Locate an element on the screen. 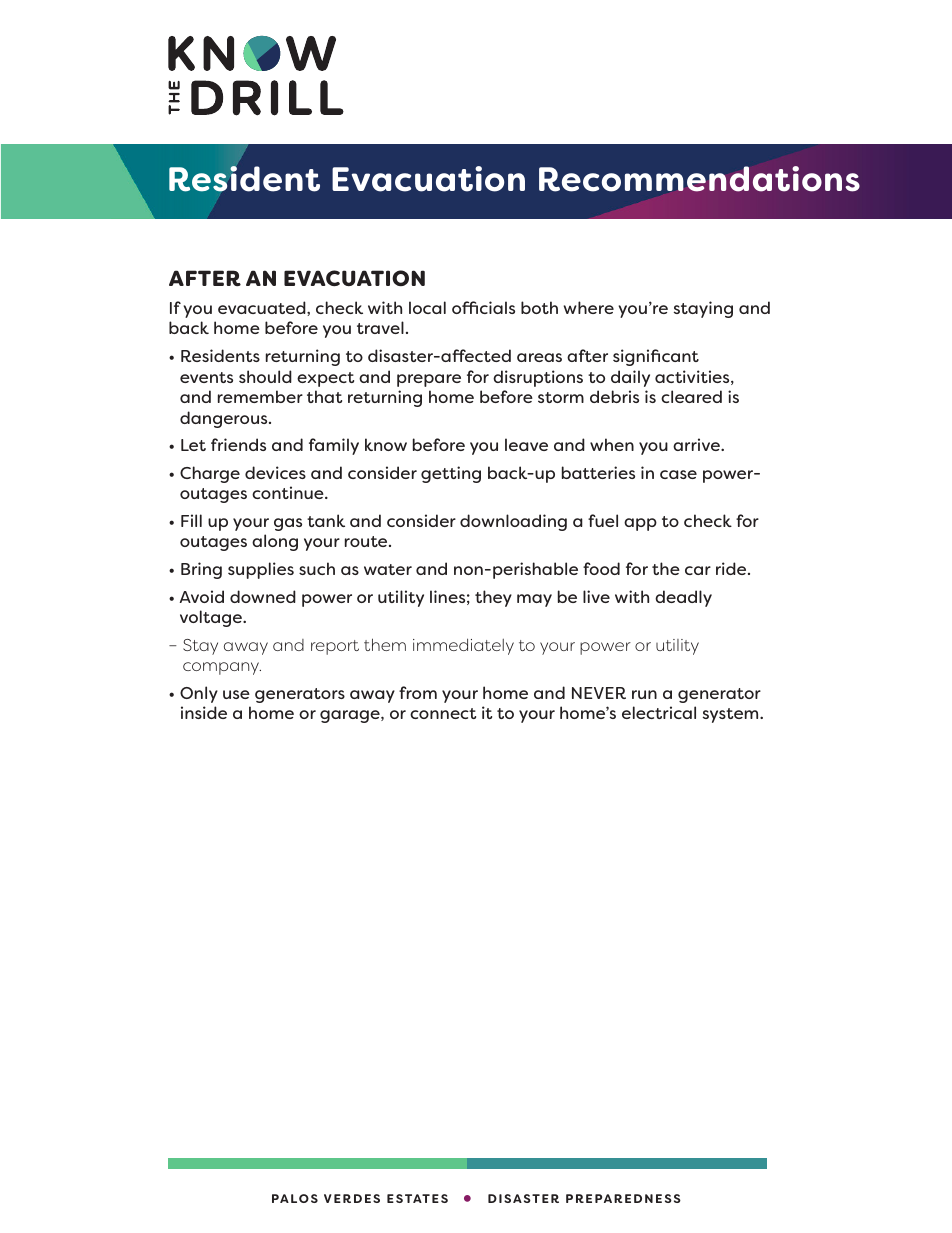 The image size is (952, 1233). officials is located at coordinates (483, 307).
